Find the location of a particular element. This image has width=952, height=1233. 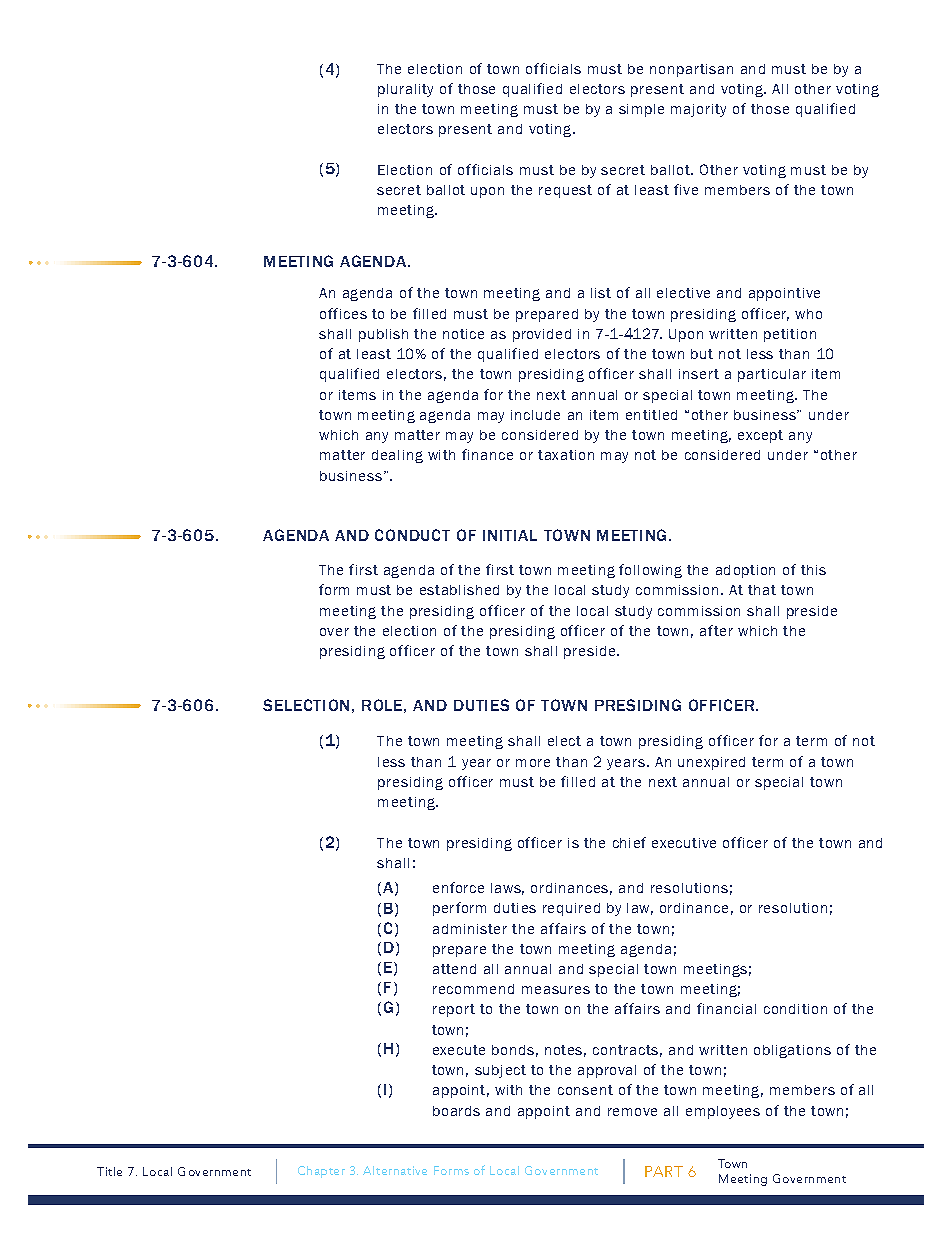

dealing is located at coordinates (397, 456).
